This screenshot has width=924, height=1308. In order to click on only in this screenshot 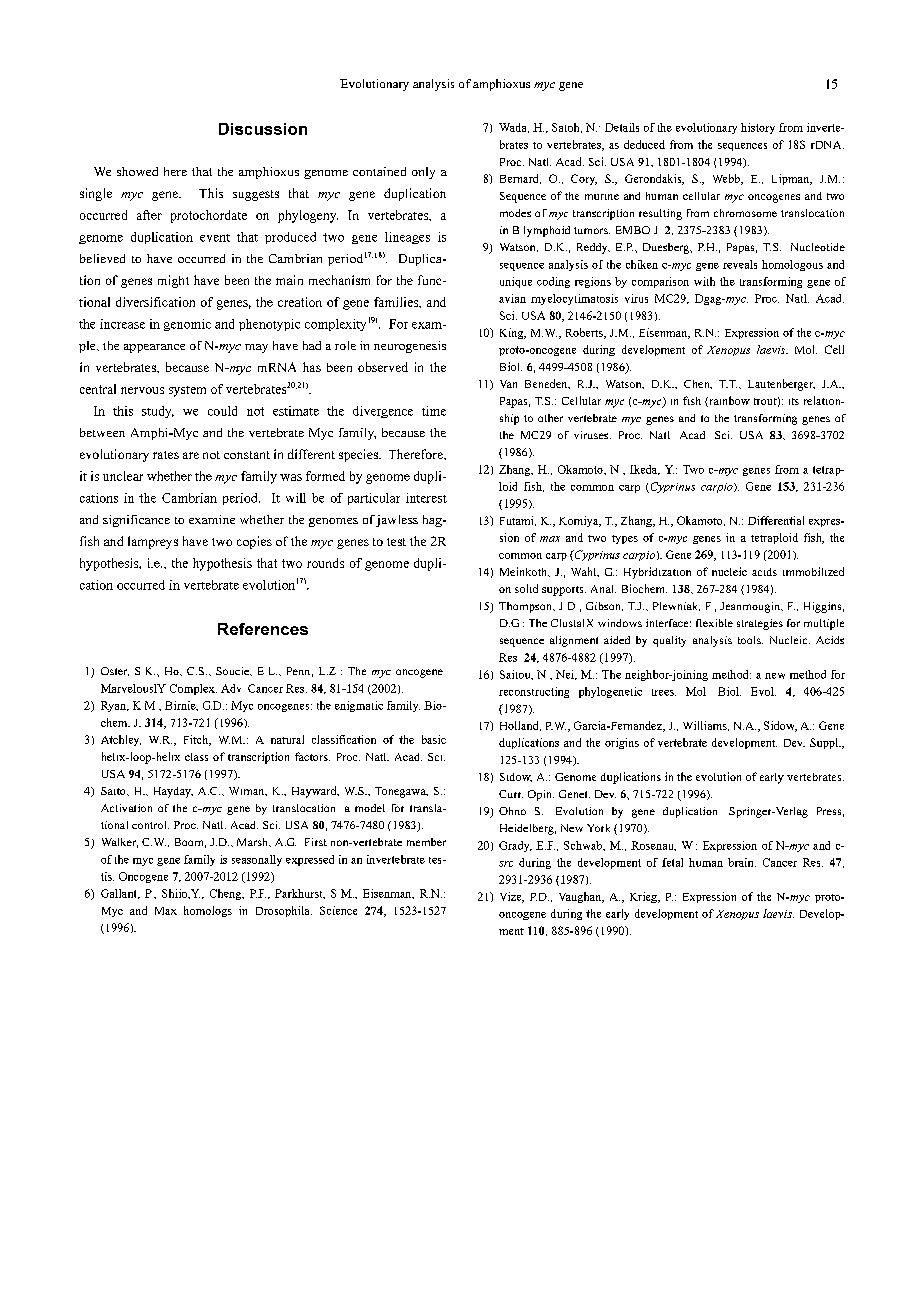, I will do `click(423, 173)`.
